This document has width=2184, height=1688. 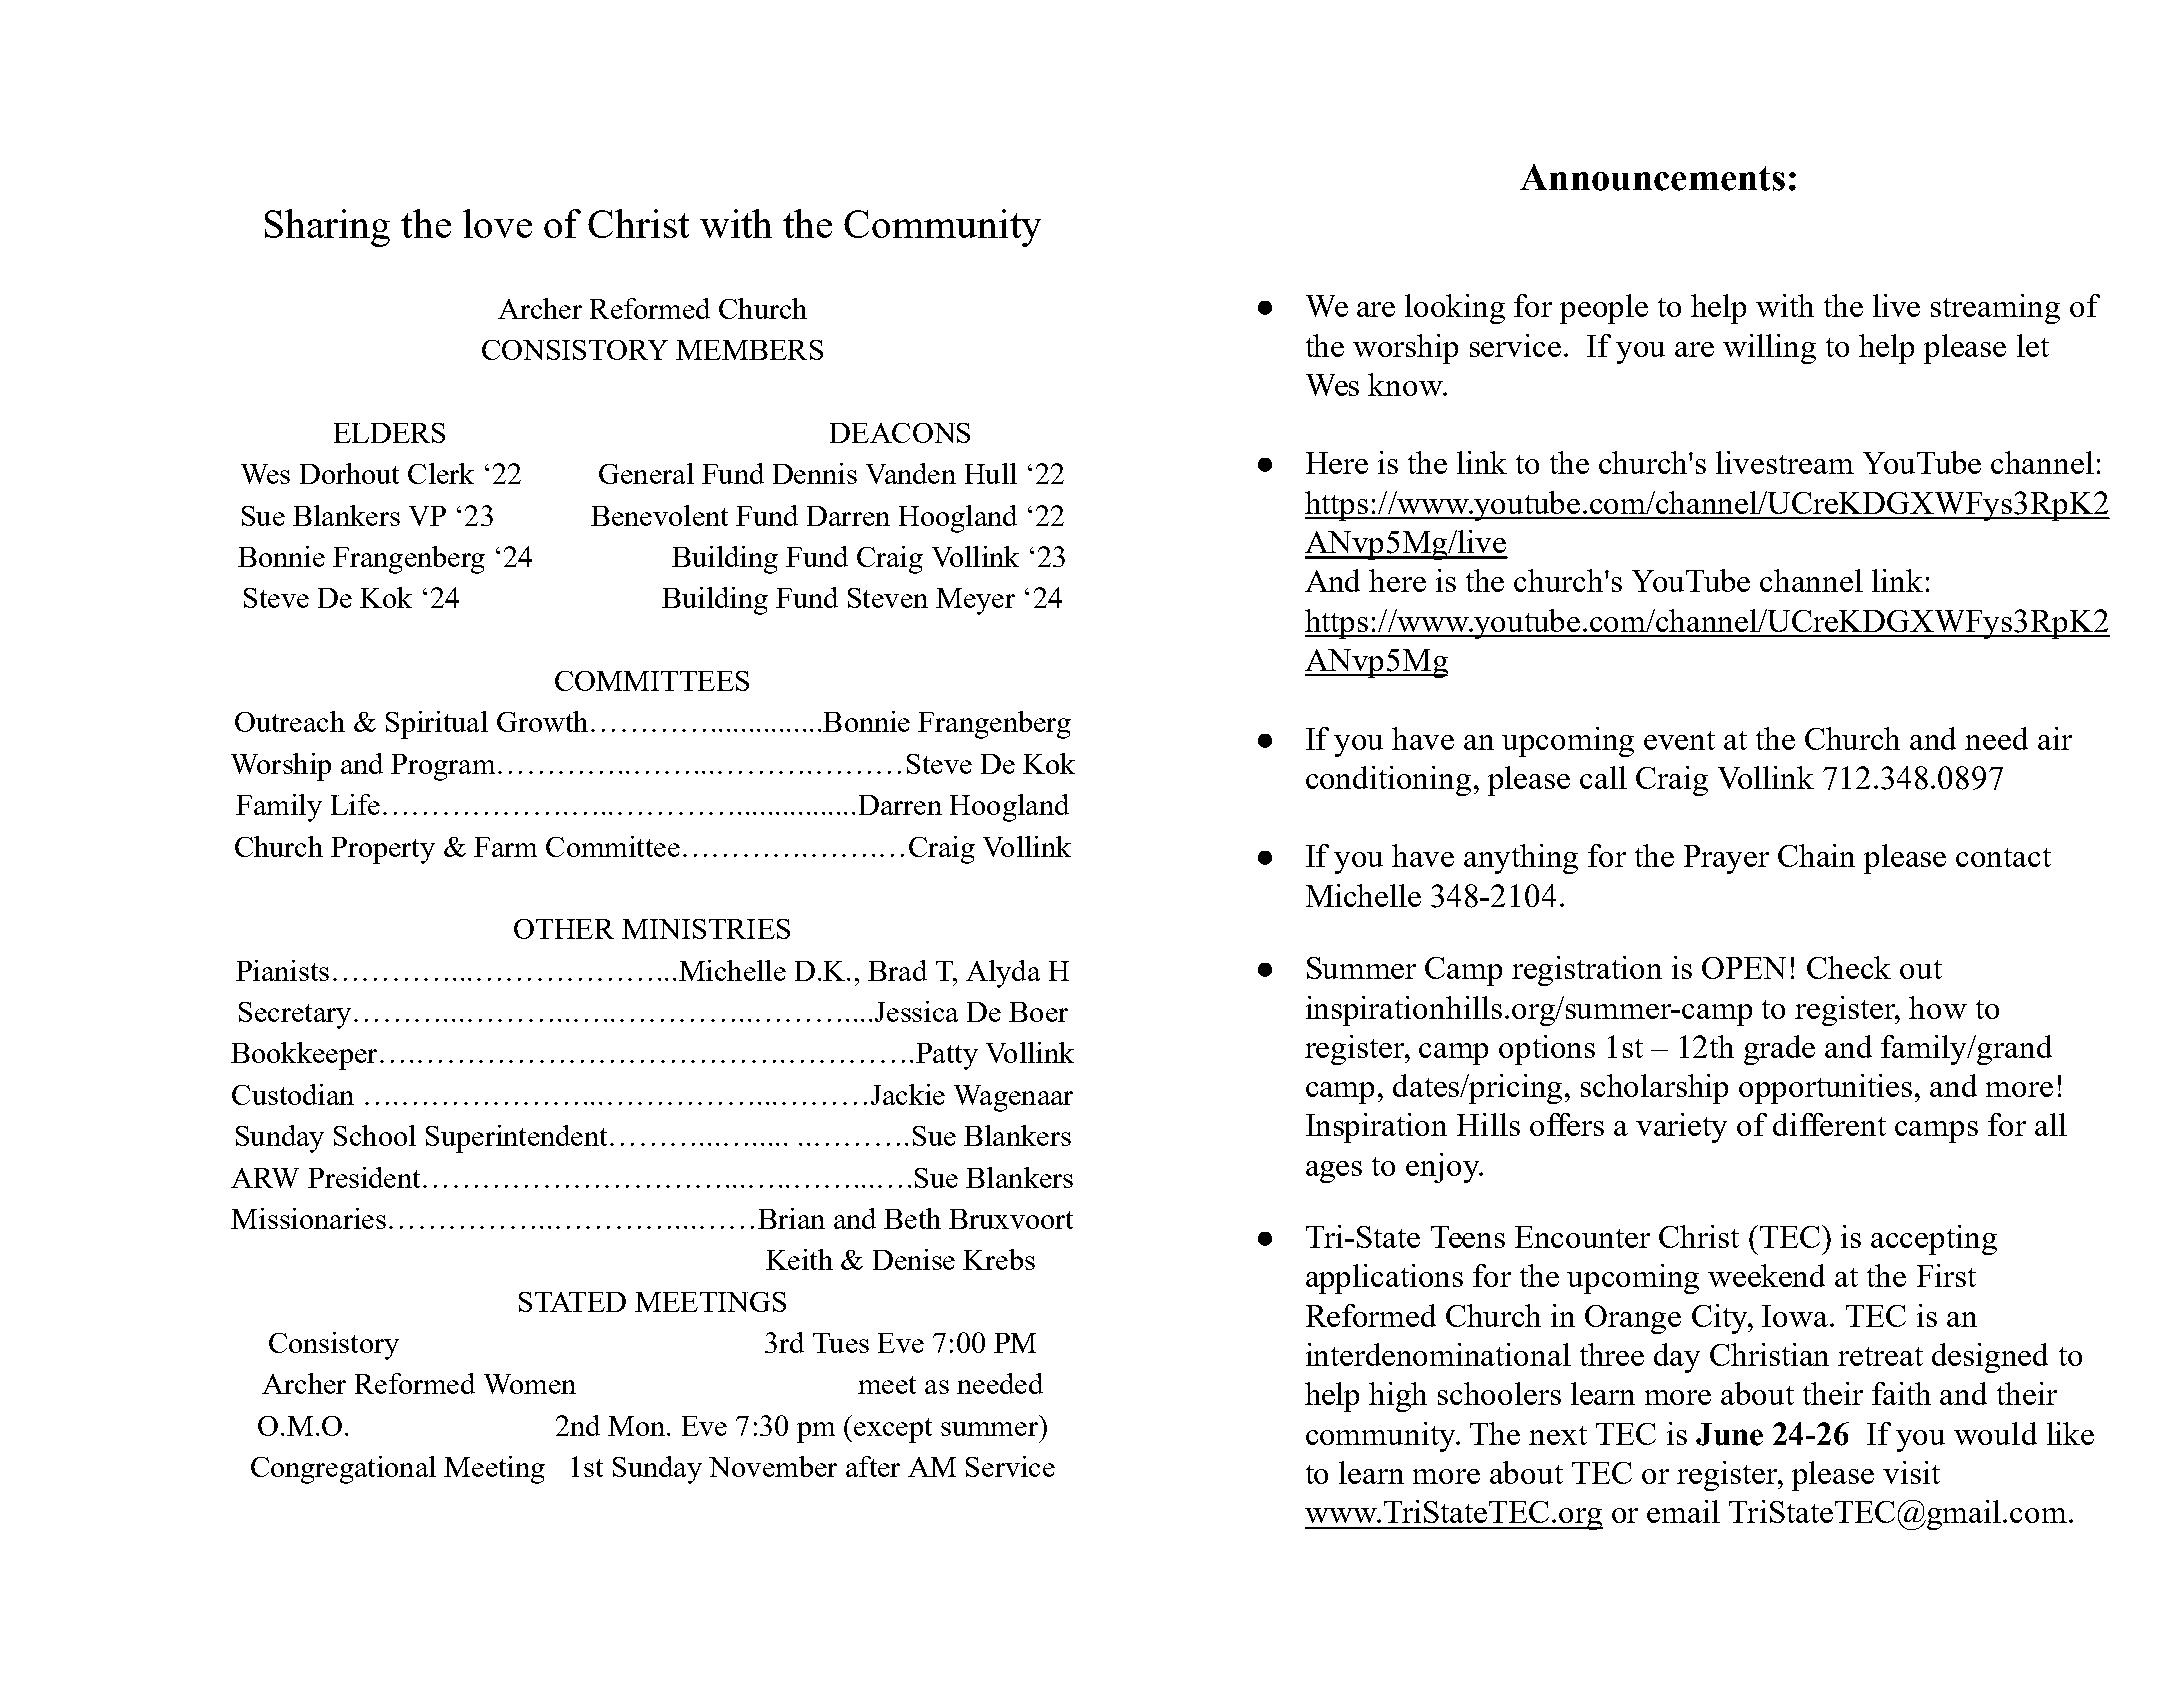 What do you see at coordinates (1911, 1472) in the document?
I see `visit` at bounding box center [1911, 1472].
